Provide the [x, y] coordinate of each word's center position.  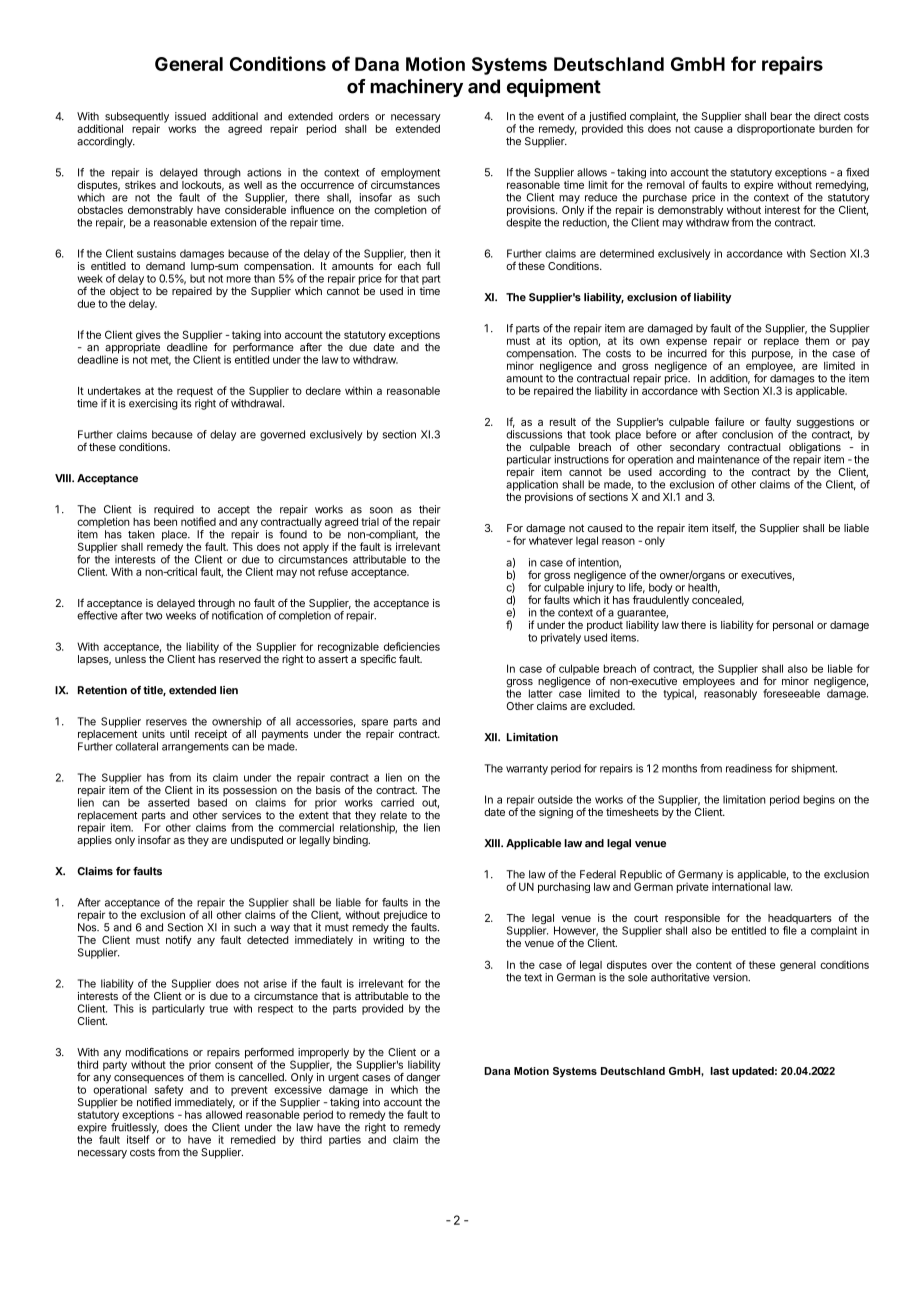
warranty [527, 770]
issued [190, 116]
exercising [153, 404]
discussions [534, 434]
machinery [416, 88]
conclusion [747, 434]
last [719, 1071]
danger [423, 1079]
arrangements [195, 748]
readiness [749, 768]
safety [168, 1090]
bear [781, 116]
